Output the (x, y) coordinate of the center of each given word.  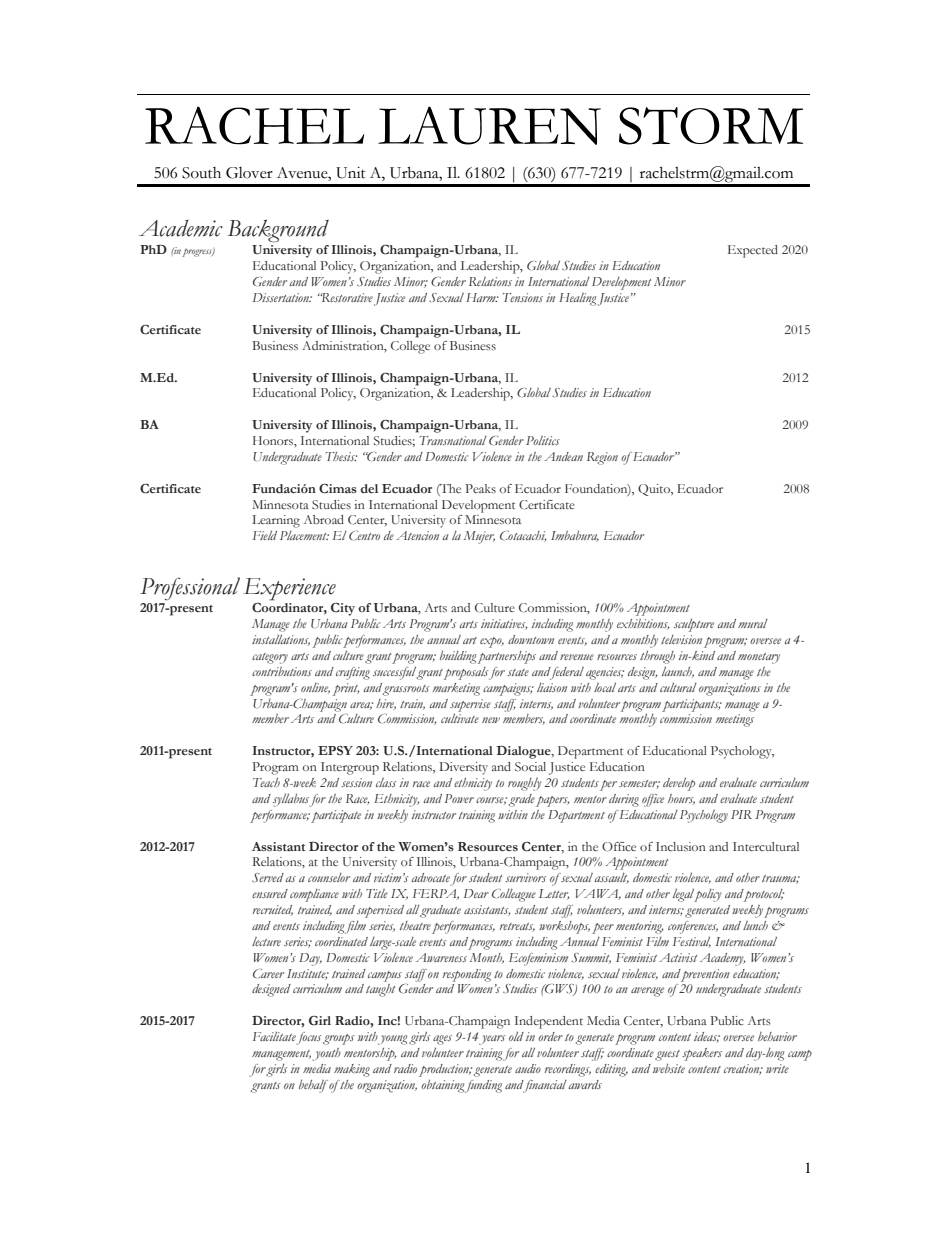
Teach (266, 782)
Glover (249, 173)
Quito (655, 490)
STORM (711, 126)
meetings (735, 720)
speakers (702, 1054)
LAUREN (489, 125)
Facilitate (274, 1036)
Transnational (453, 440)
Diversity (464, 768)
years (492, 1040)
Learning (276, 521)
